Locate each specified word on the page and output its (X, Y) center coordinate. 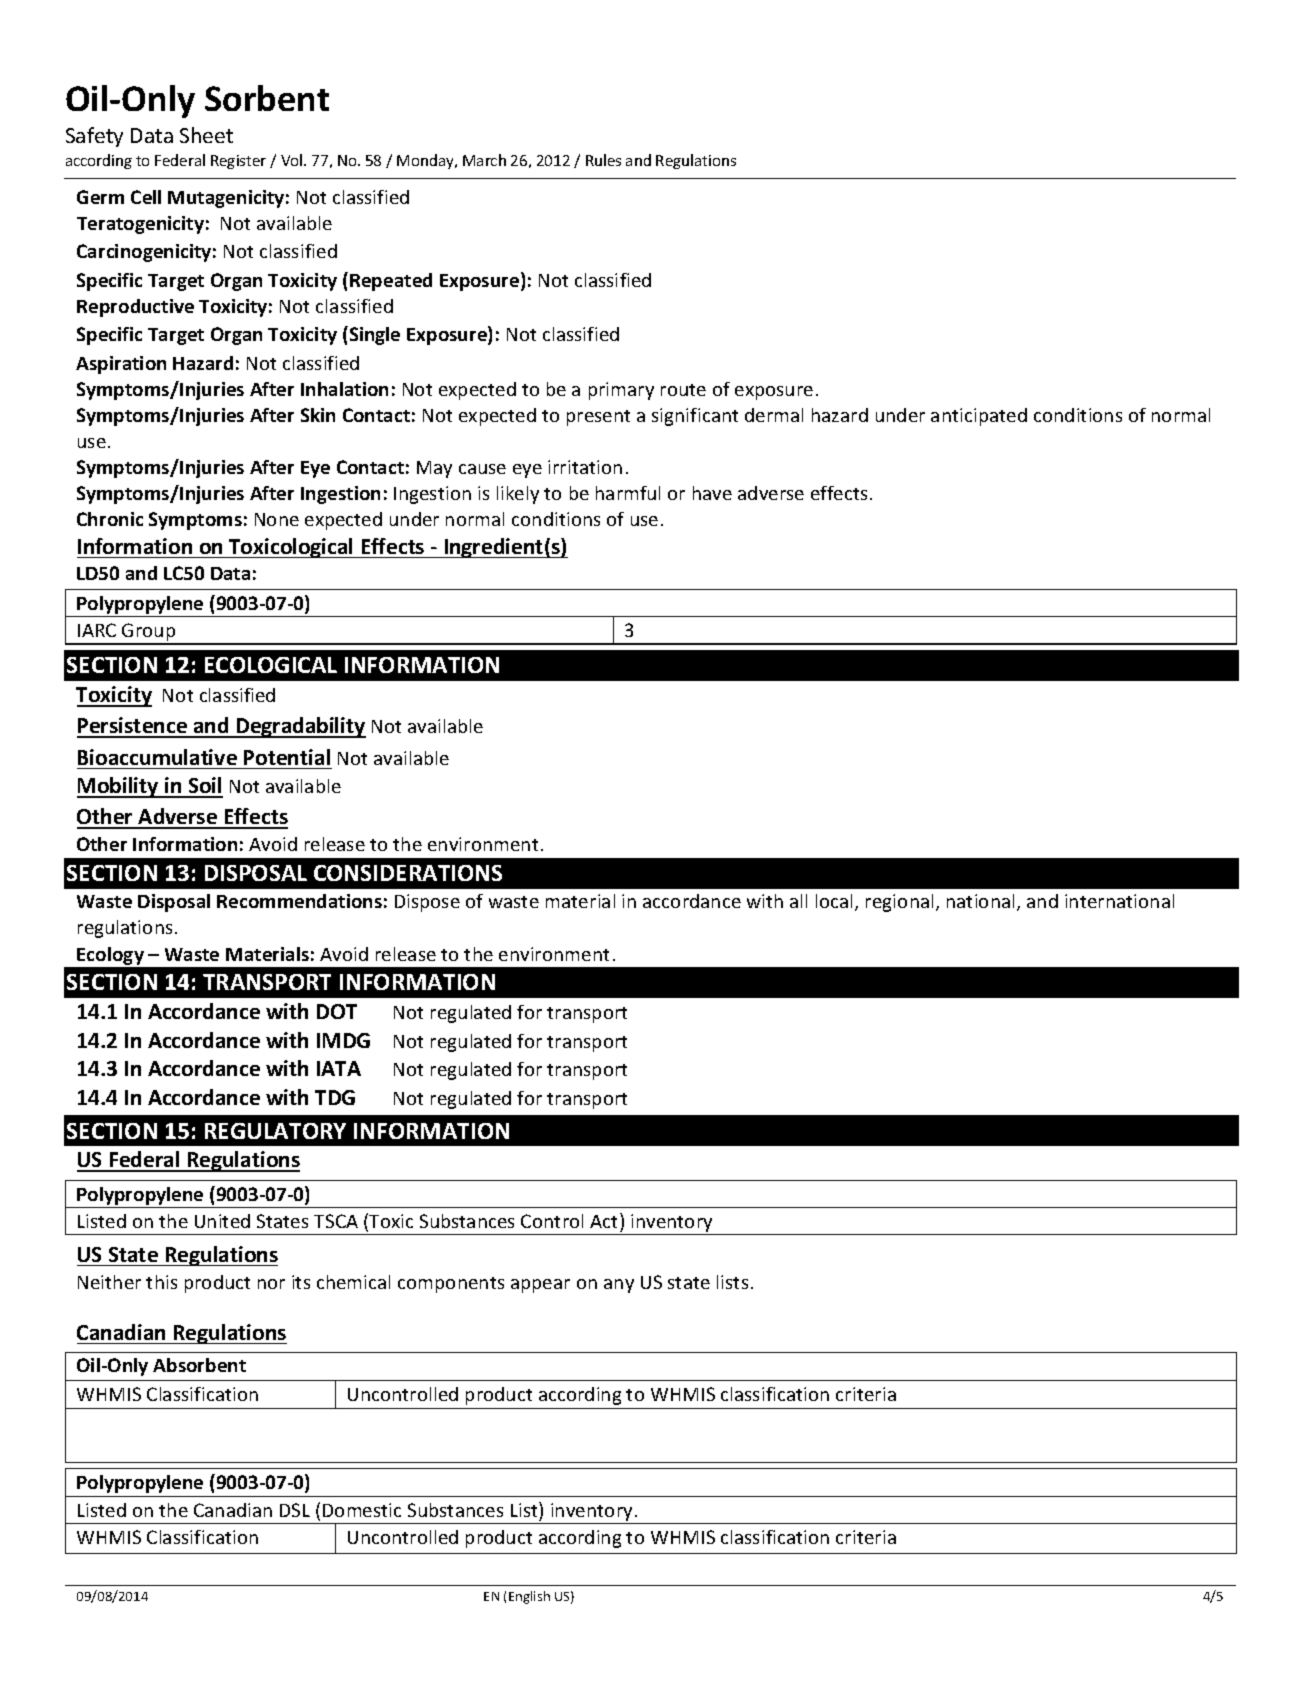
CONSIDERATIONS (408, 873)
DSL (295, 1510)
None (277, 519)
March (484, 160)
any (619, 1286)
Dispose (427, 903)
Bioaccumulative (157, 757)
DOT (337, 1011)
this (161, 1282)
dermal (774, 415)
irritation (585, 467)
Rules (603, 160)
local (836, 902)
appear (540, 1286)
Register (238, 162)
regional (899, 903)
